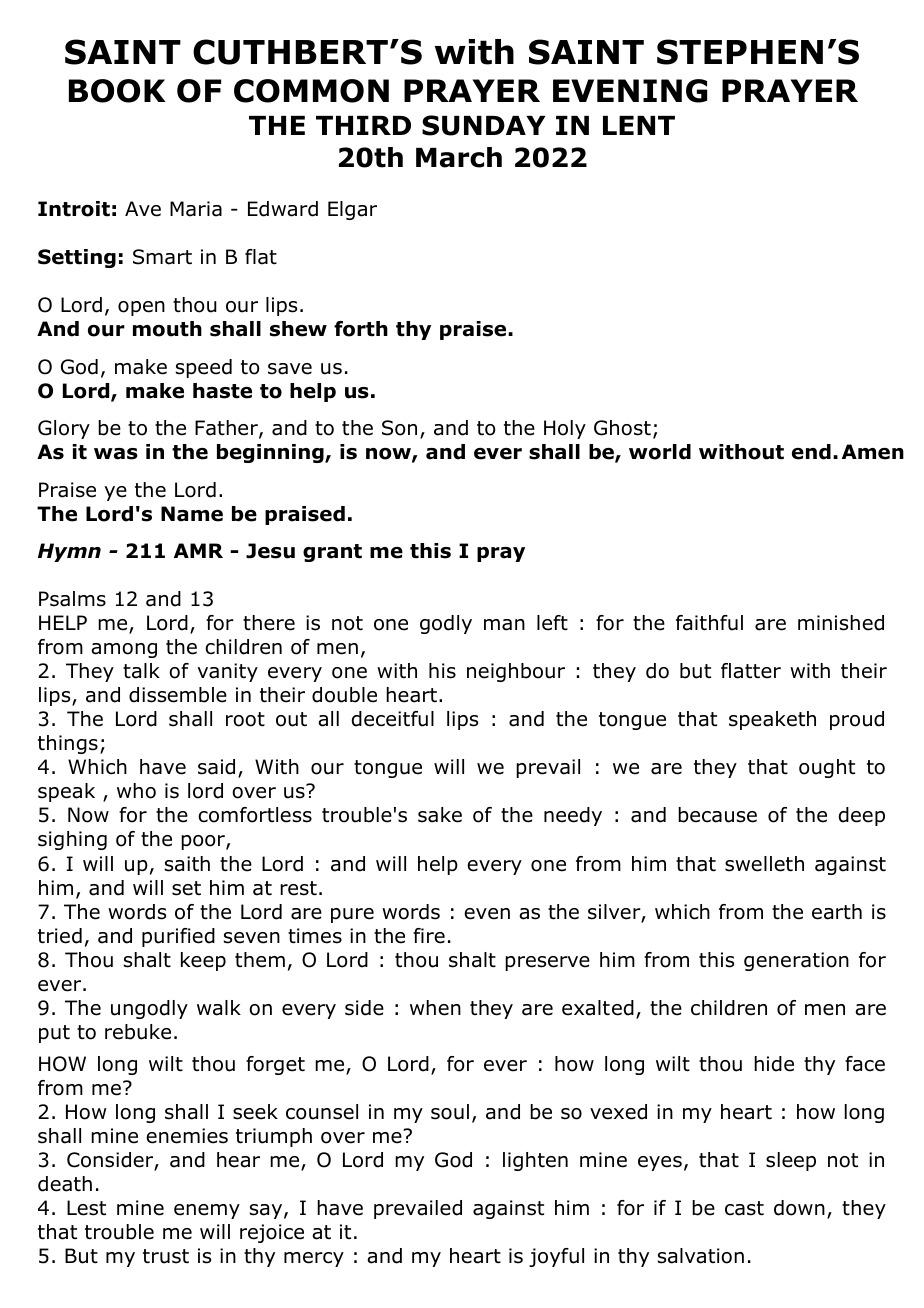  Describe the element at coordinates (639, 125) in the page. I see `LENT` at that location.
